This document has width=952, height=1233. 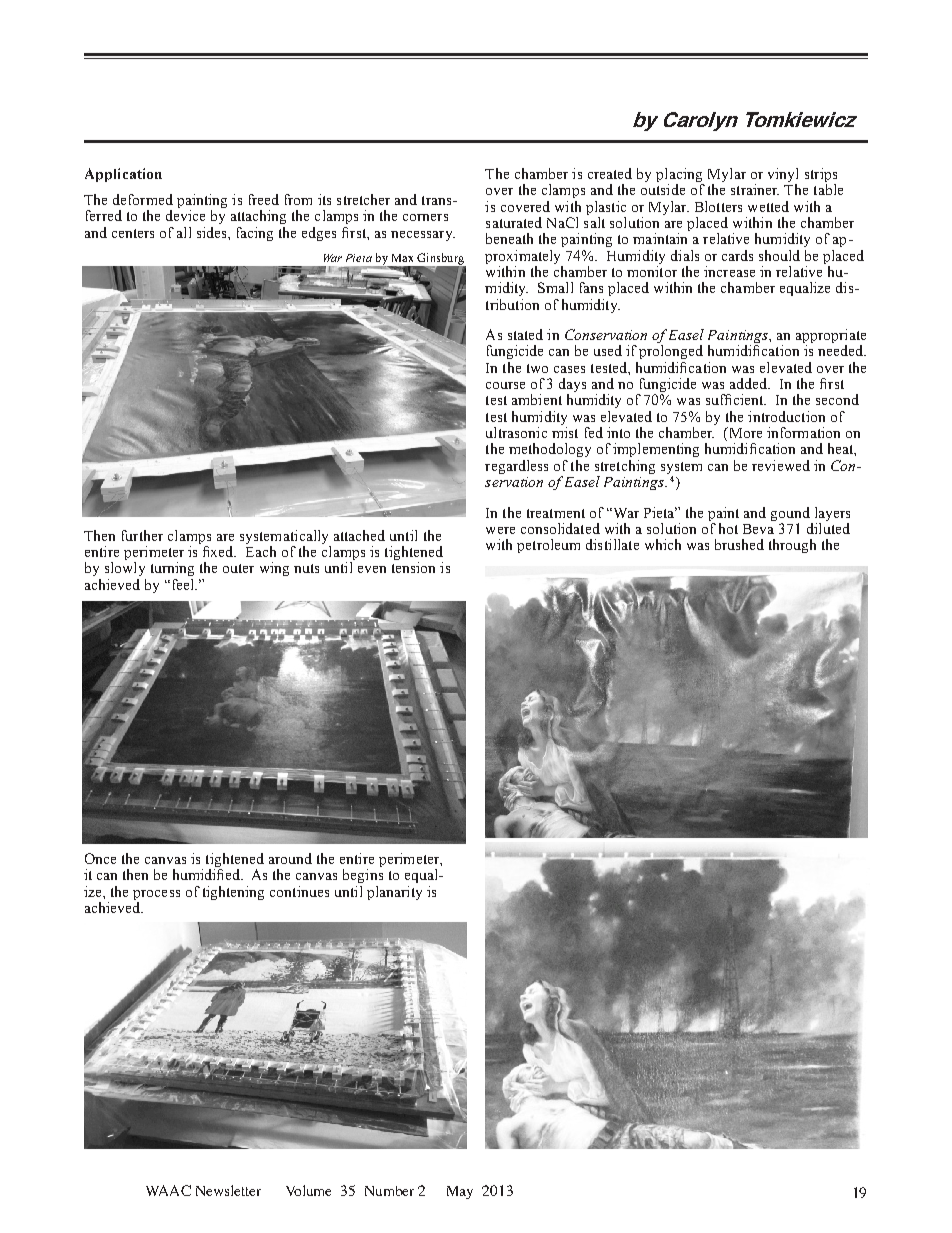 What do you see at coordinates (768, 206) in the document?
I see `wetted` at bounding box center [768, 206].
